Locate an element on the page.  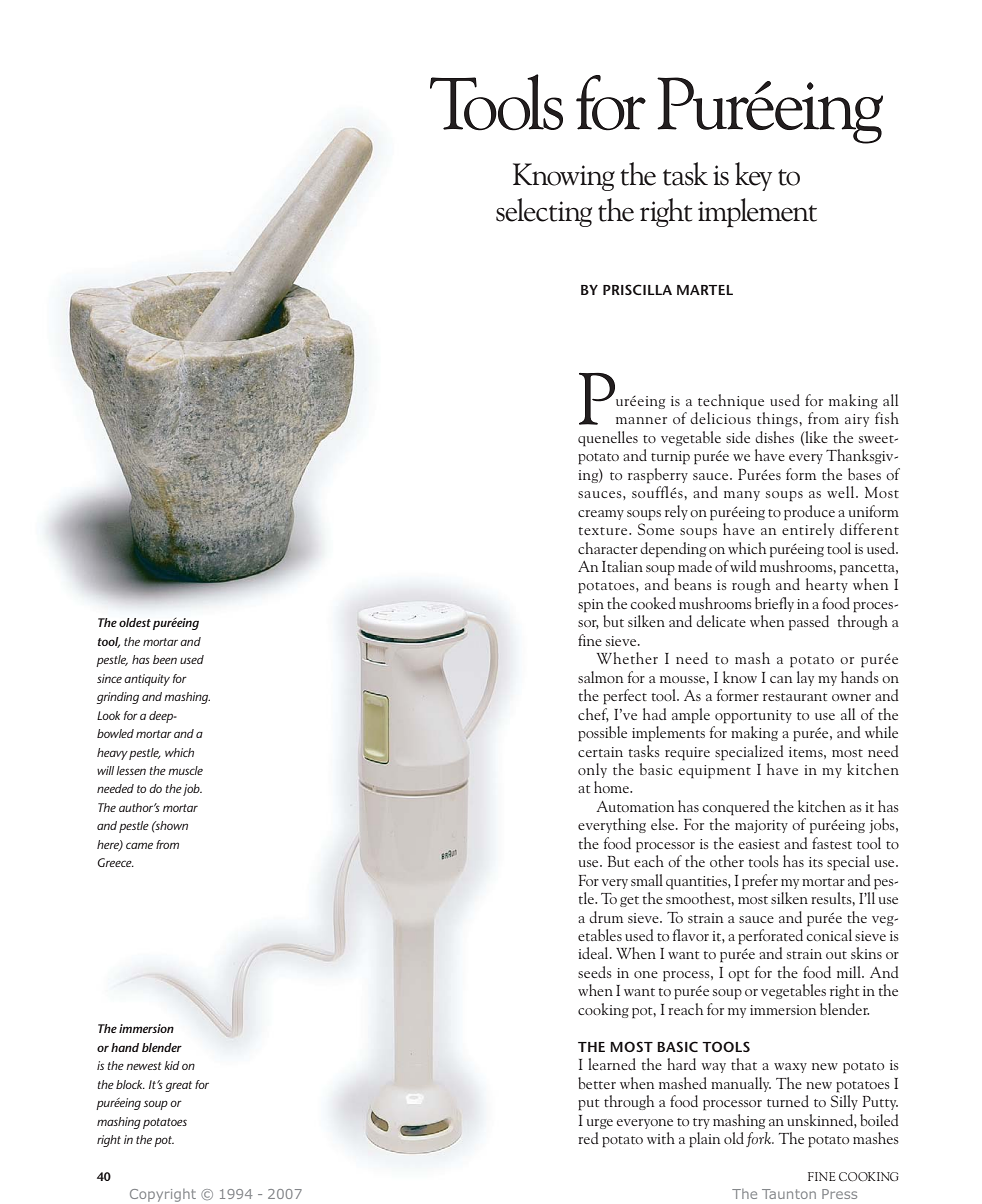
PRISCILLA is located at coordinates (637, 289).
